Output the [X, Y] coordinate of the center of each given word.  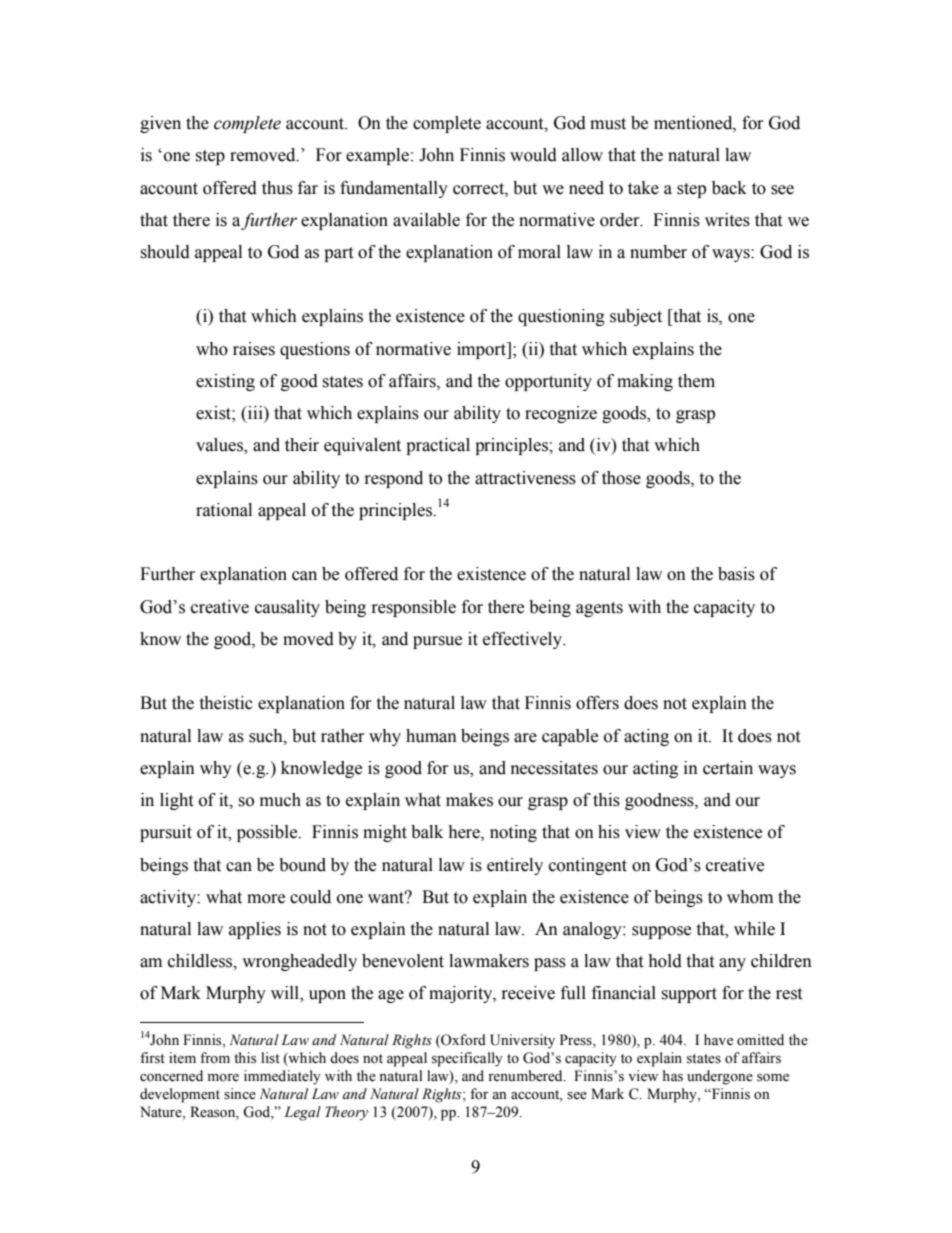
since [240, 1094]
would [533, 155]
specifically [467, 1059]
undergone [720, 1077]
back [729, 188]
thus [277, 188]
